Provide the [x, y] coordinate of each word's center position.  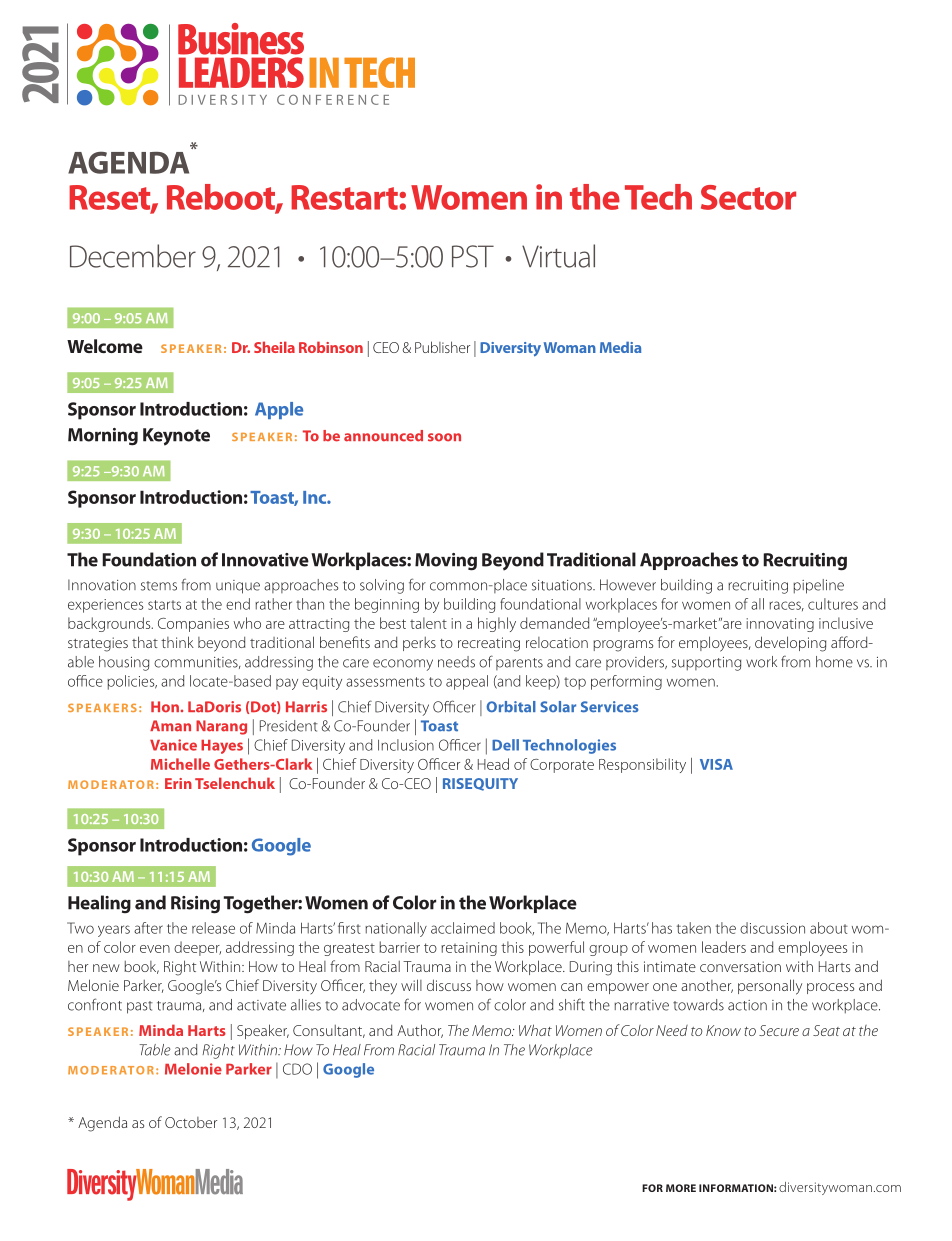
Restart [345, 197]
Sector [748, 197]
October [191, 1122]
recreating [489, 644]
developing [790, 644]
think [177, 642]
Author [420, 1031]
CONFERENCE [333, 99]
